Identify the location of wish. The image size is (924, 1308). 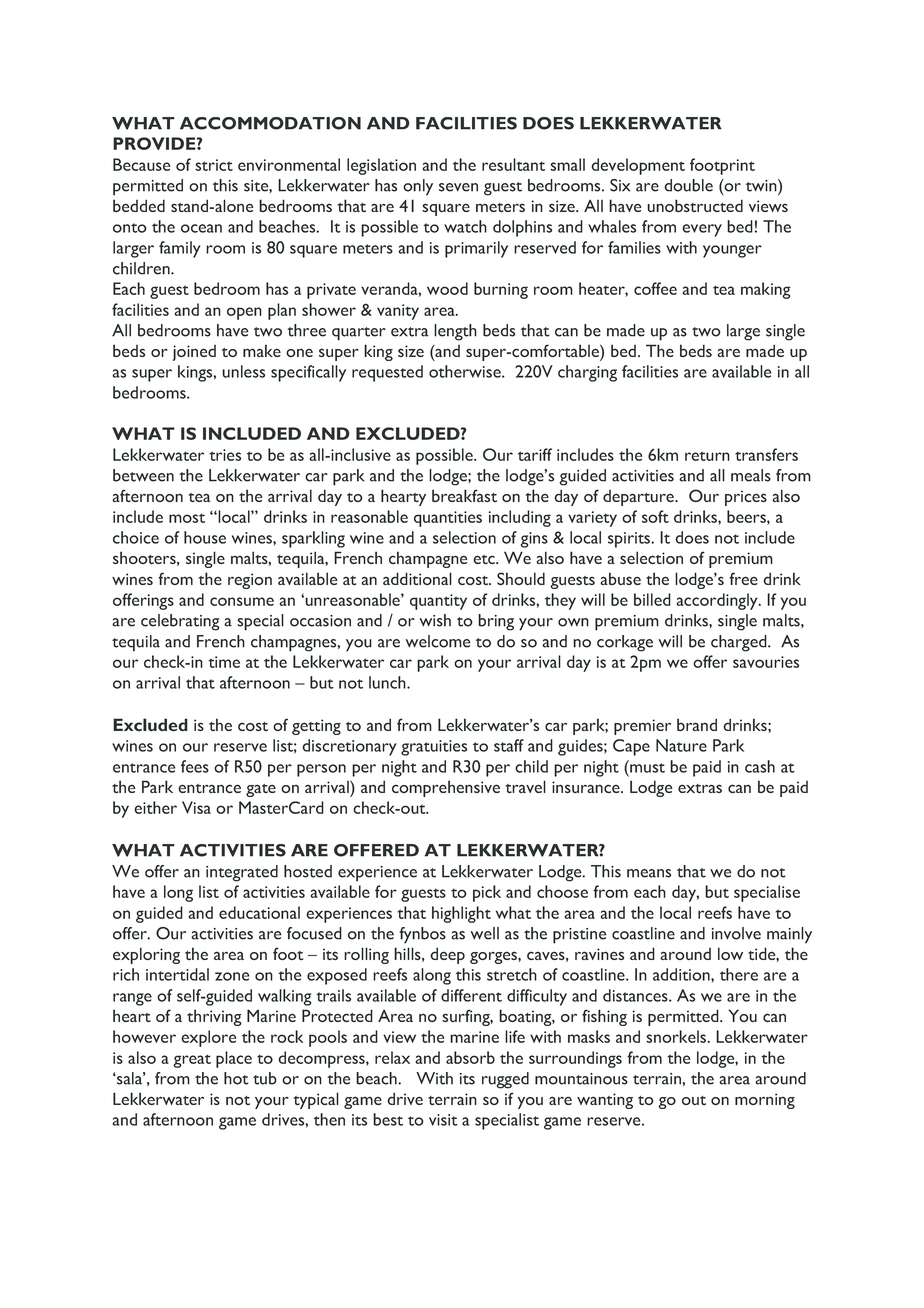
(435, 620).
